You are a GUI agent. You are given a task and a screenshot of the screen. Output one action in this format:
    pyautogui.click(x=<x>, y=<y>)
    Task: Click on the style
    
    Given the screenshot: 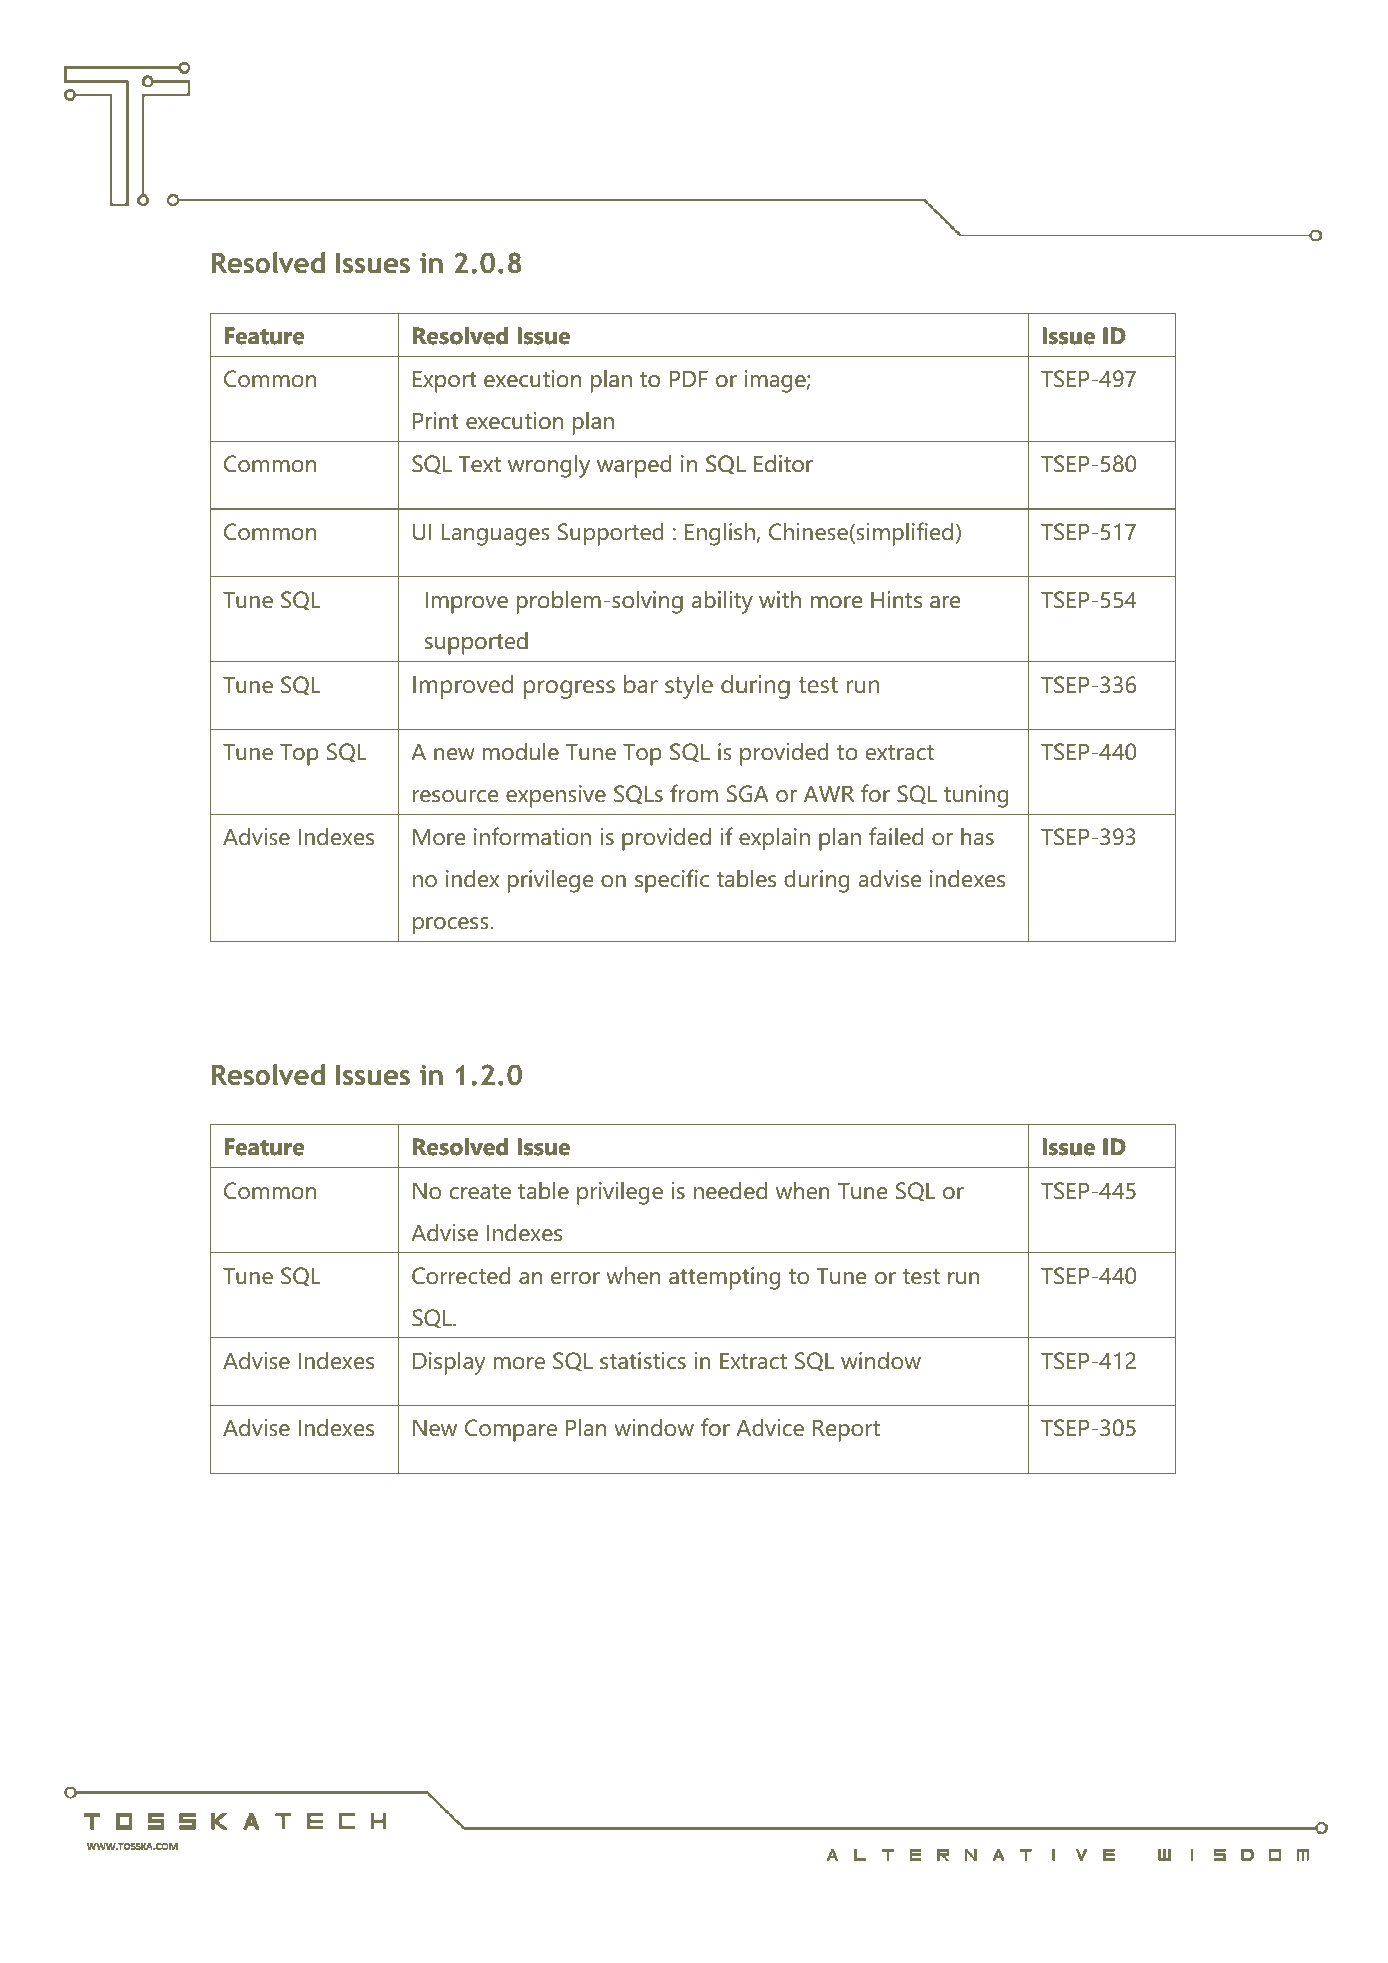 What is the action you would take?
    pyautogui.click(x=689, y=687)
